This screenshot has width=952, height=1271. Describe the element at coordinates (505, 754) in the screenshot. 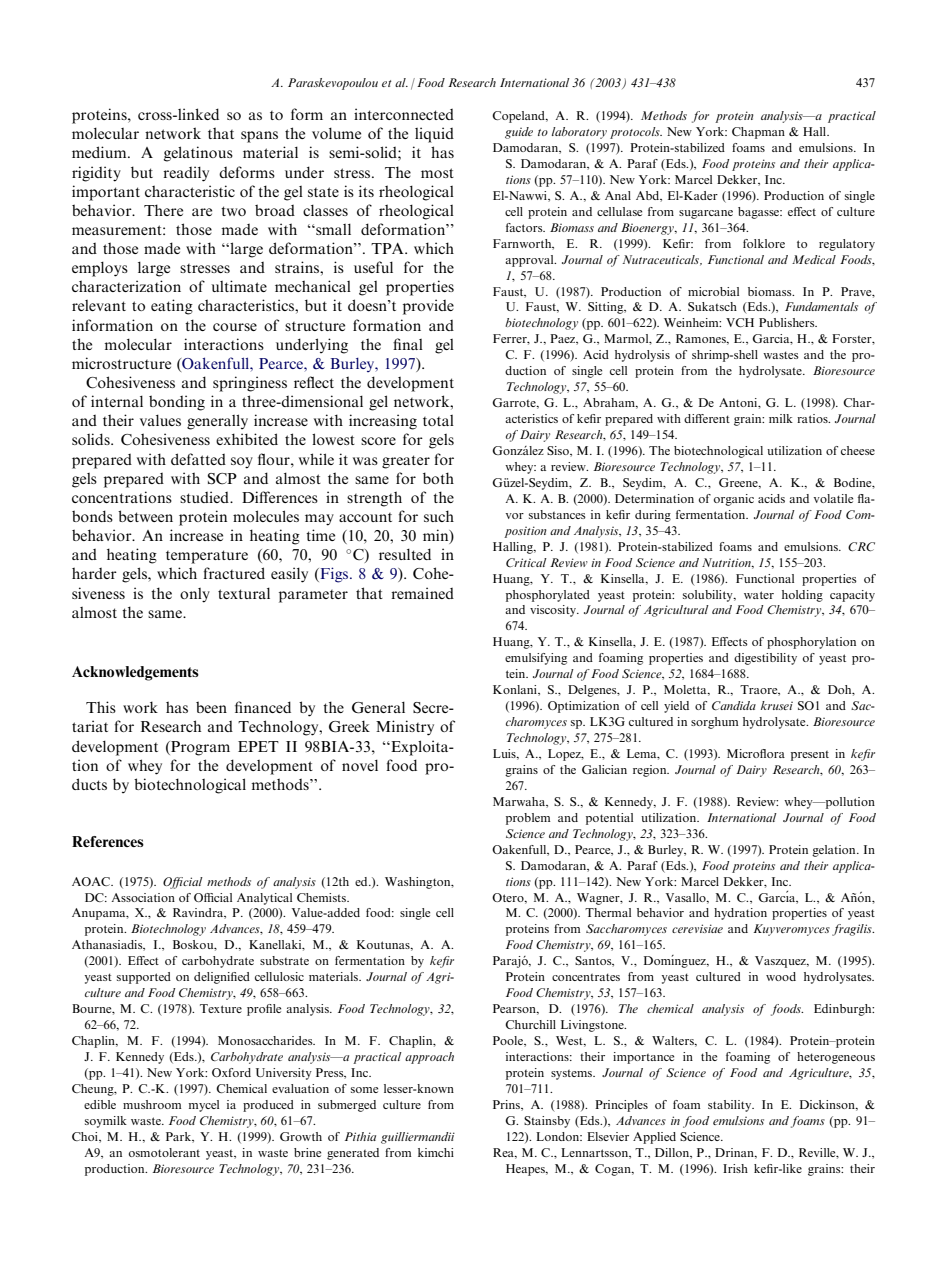

I see `Luis` at that location.
